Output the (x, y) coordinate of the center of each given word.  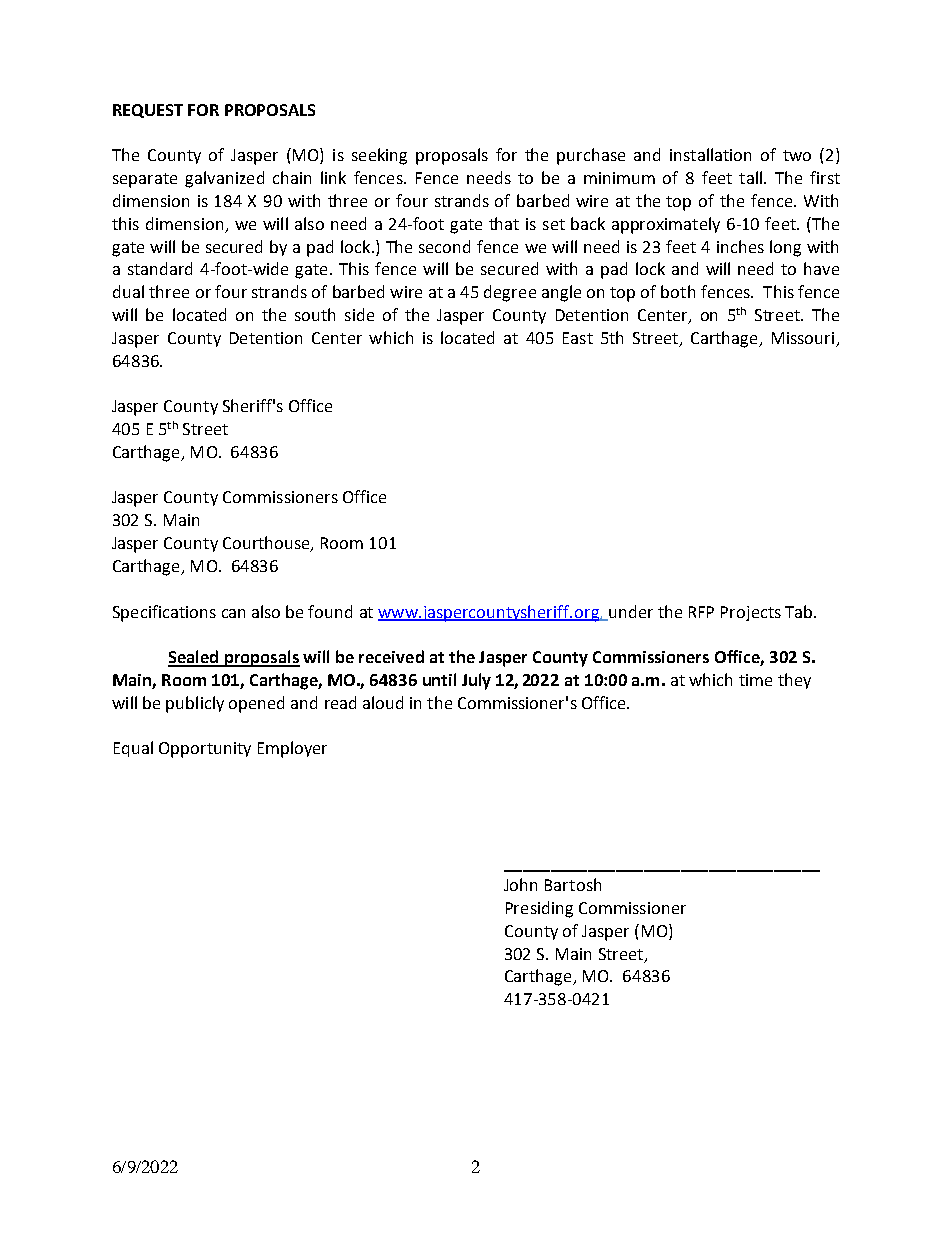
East (578, 338)
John (520, 884)
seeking (379, 156)
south (315, 314)
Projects (751, 613)
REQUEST (148, 111)
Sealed (194, 658)
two (797, 155)
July (476, 681)
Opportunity (205, 750)
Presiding (539, 909)
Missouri (804, 339)
